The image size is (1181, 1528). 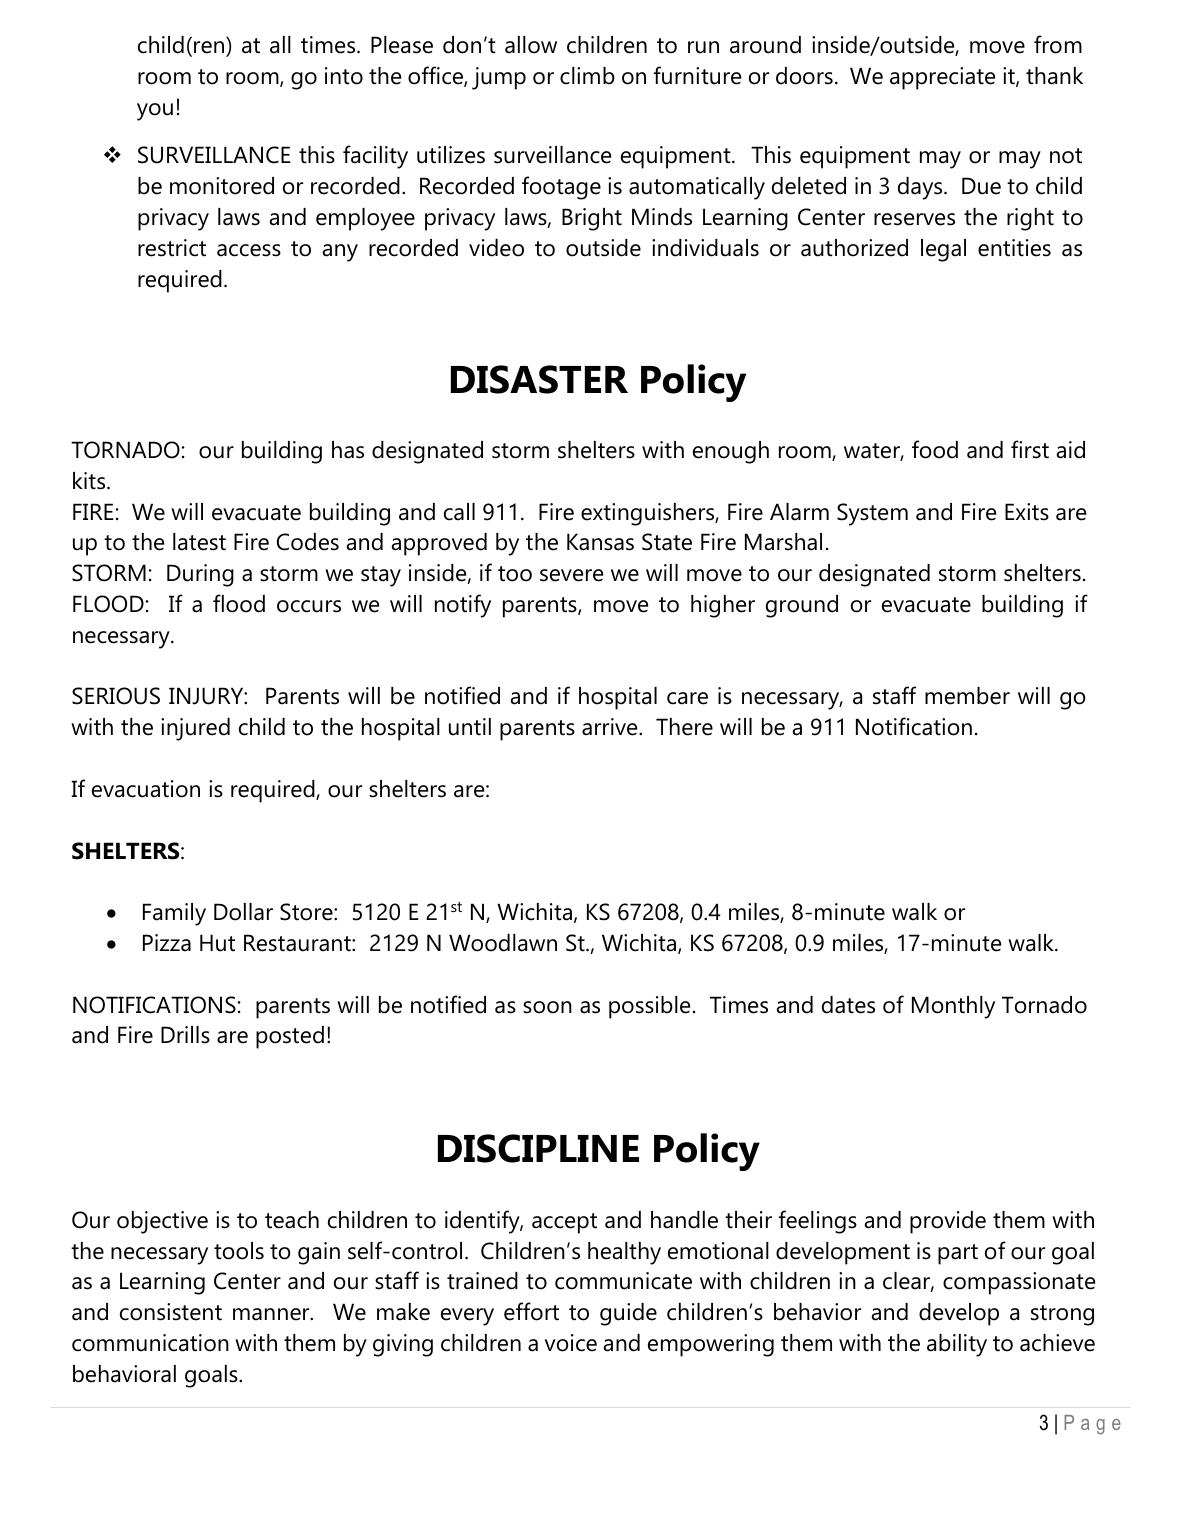 What do you see at coordinates (935, 449) in the image?
I see `food` at bounding box center [935, 449].
